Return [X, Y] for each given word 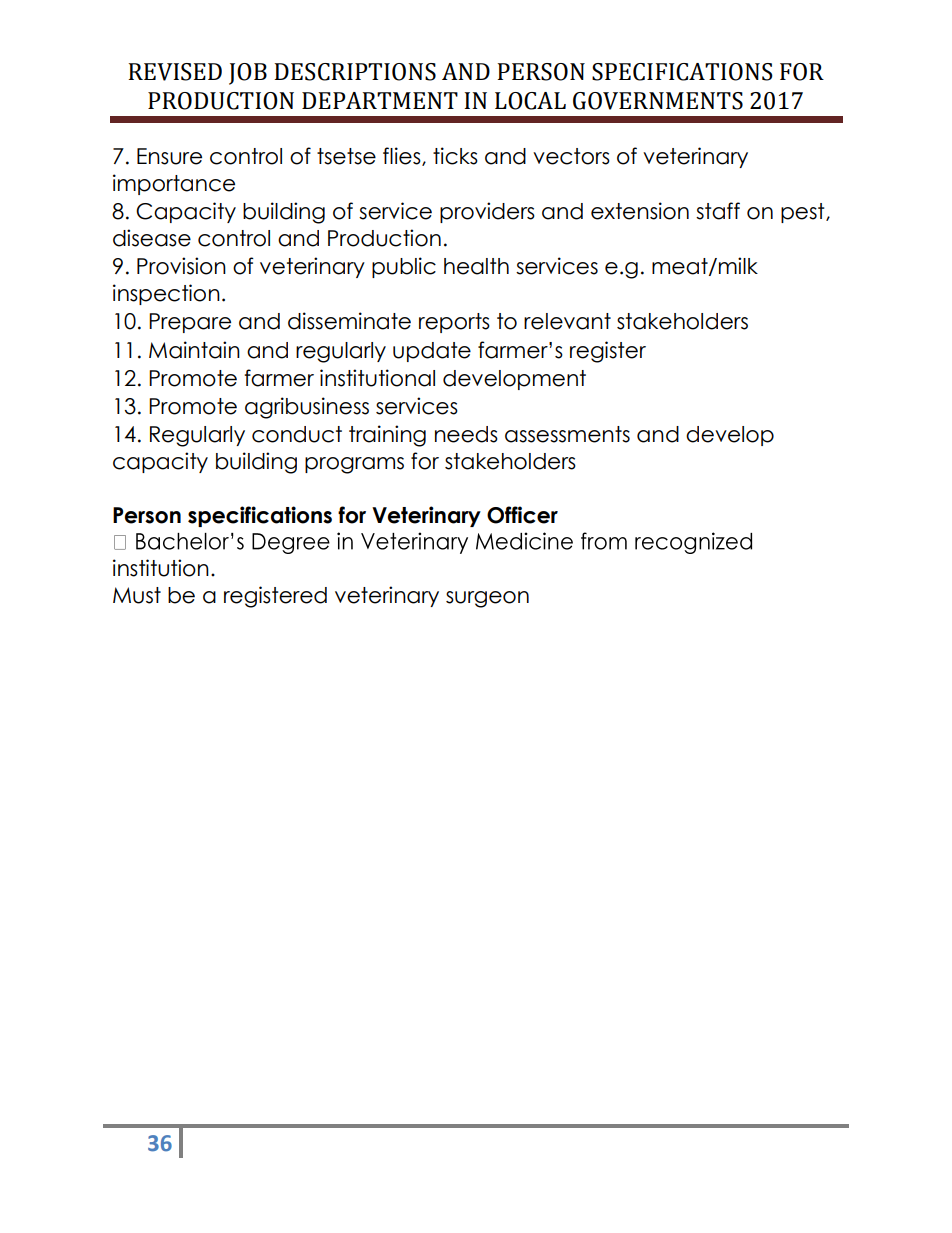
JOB [248, 74]
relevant [567, 321]
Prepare [190, 323]
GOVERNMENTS [658, 101]
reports [454, 323]
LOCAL [530, 101]
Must [137, 595]
